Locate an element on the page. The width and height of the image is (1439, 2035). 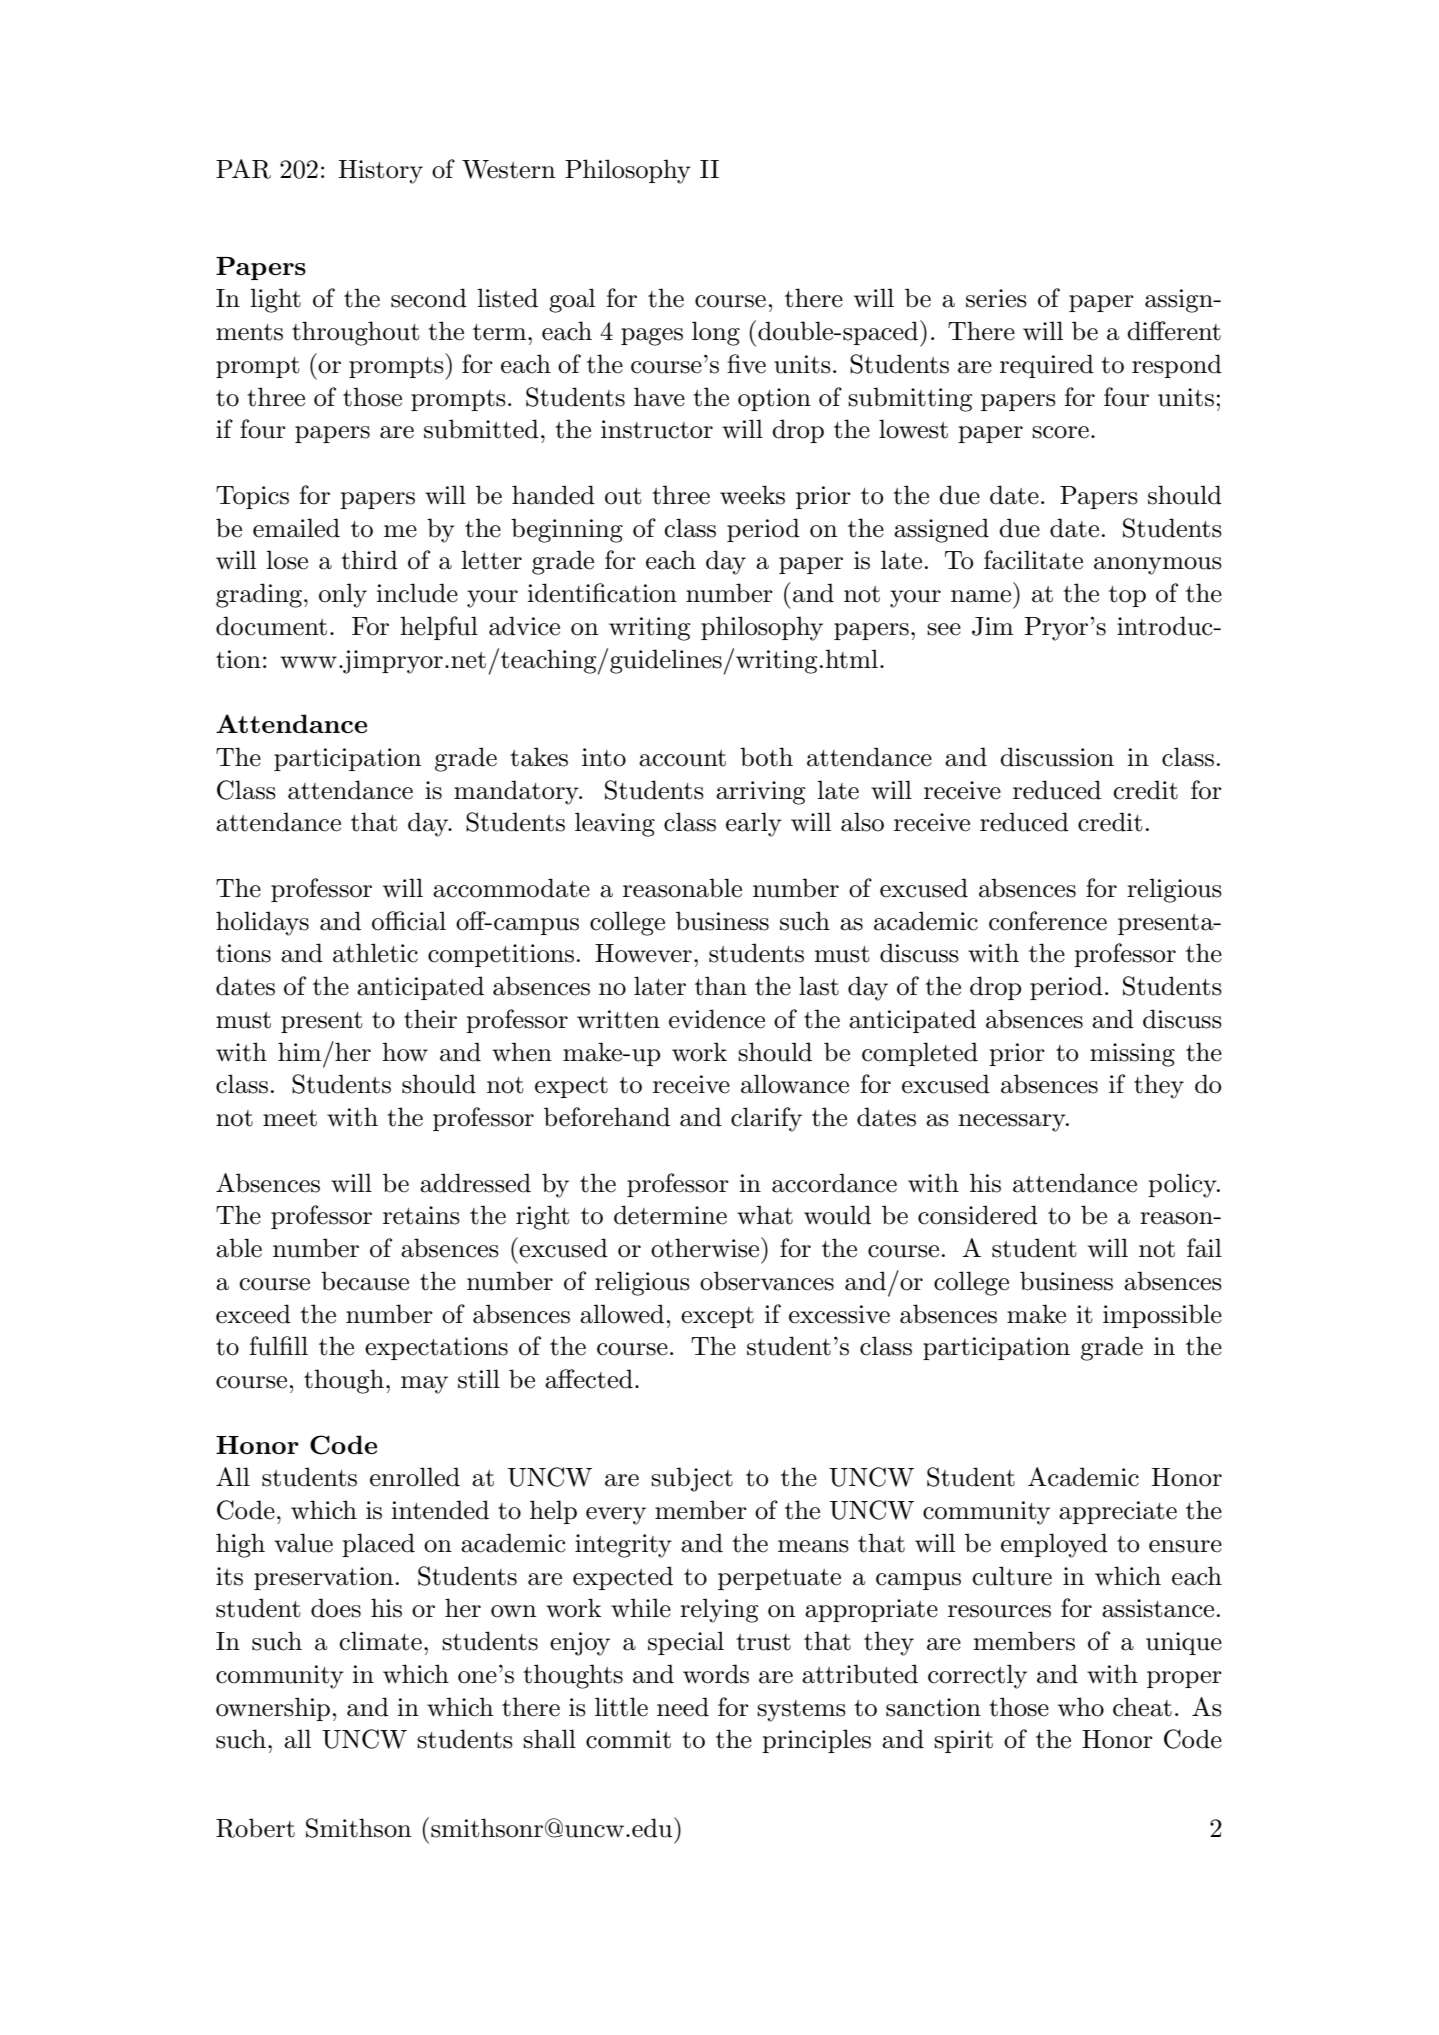
may is located at coordinates (424, 1385).
